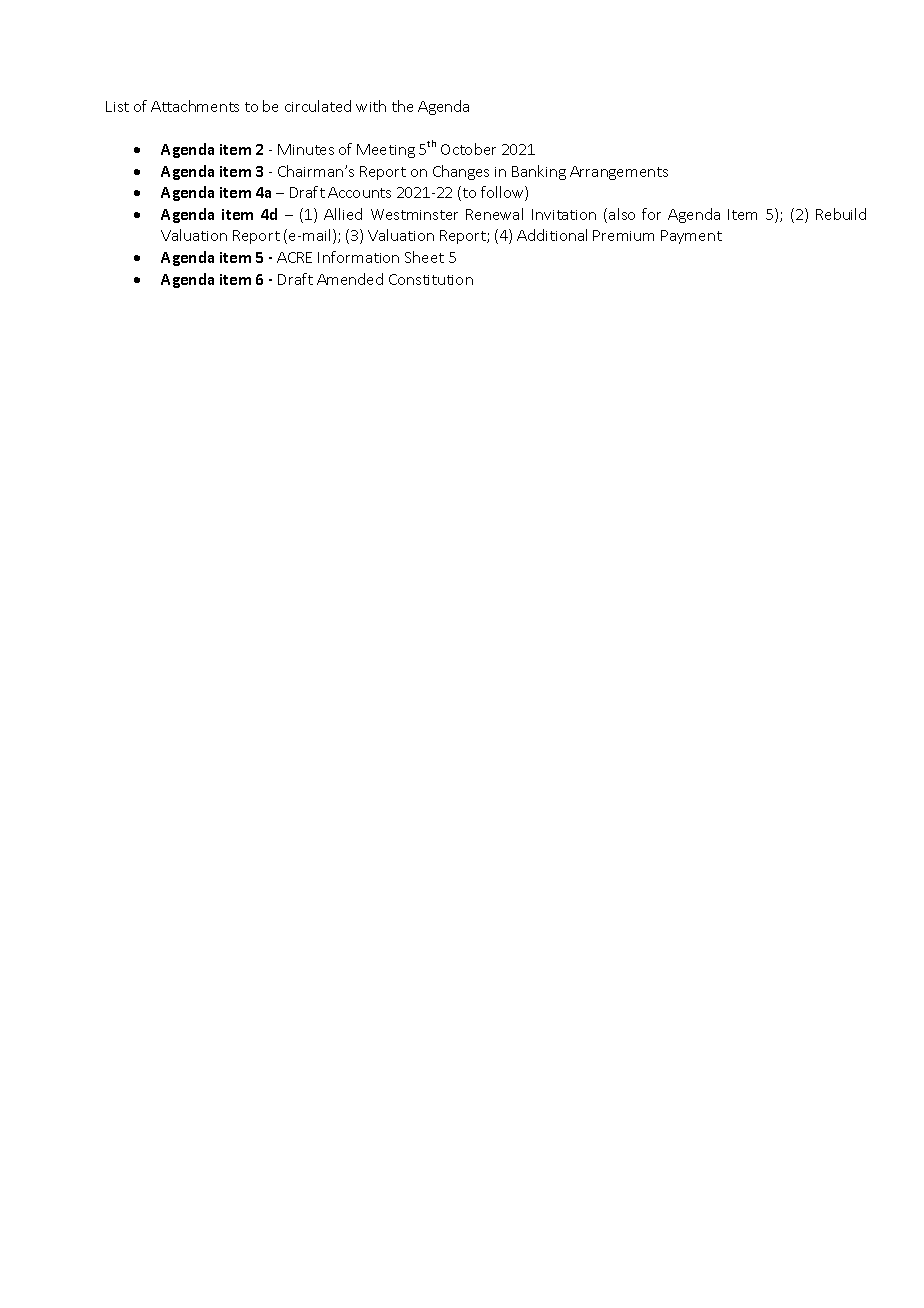  I want to click on the, so click(402, 106).
